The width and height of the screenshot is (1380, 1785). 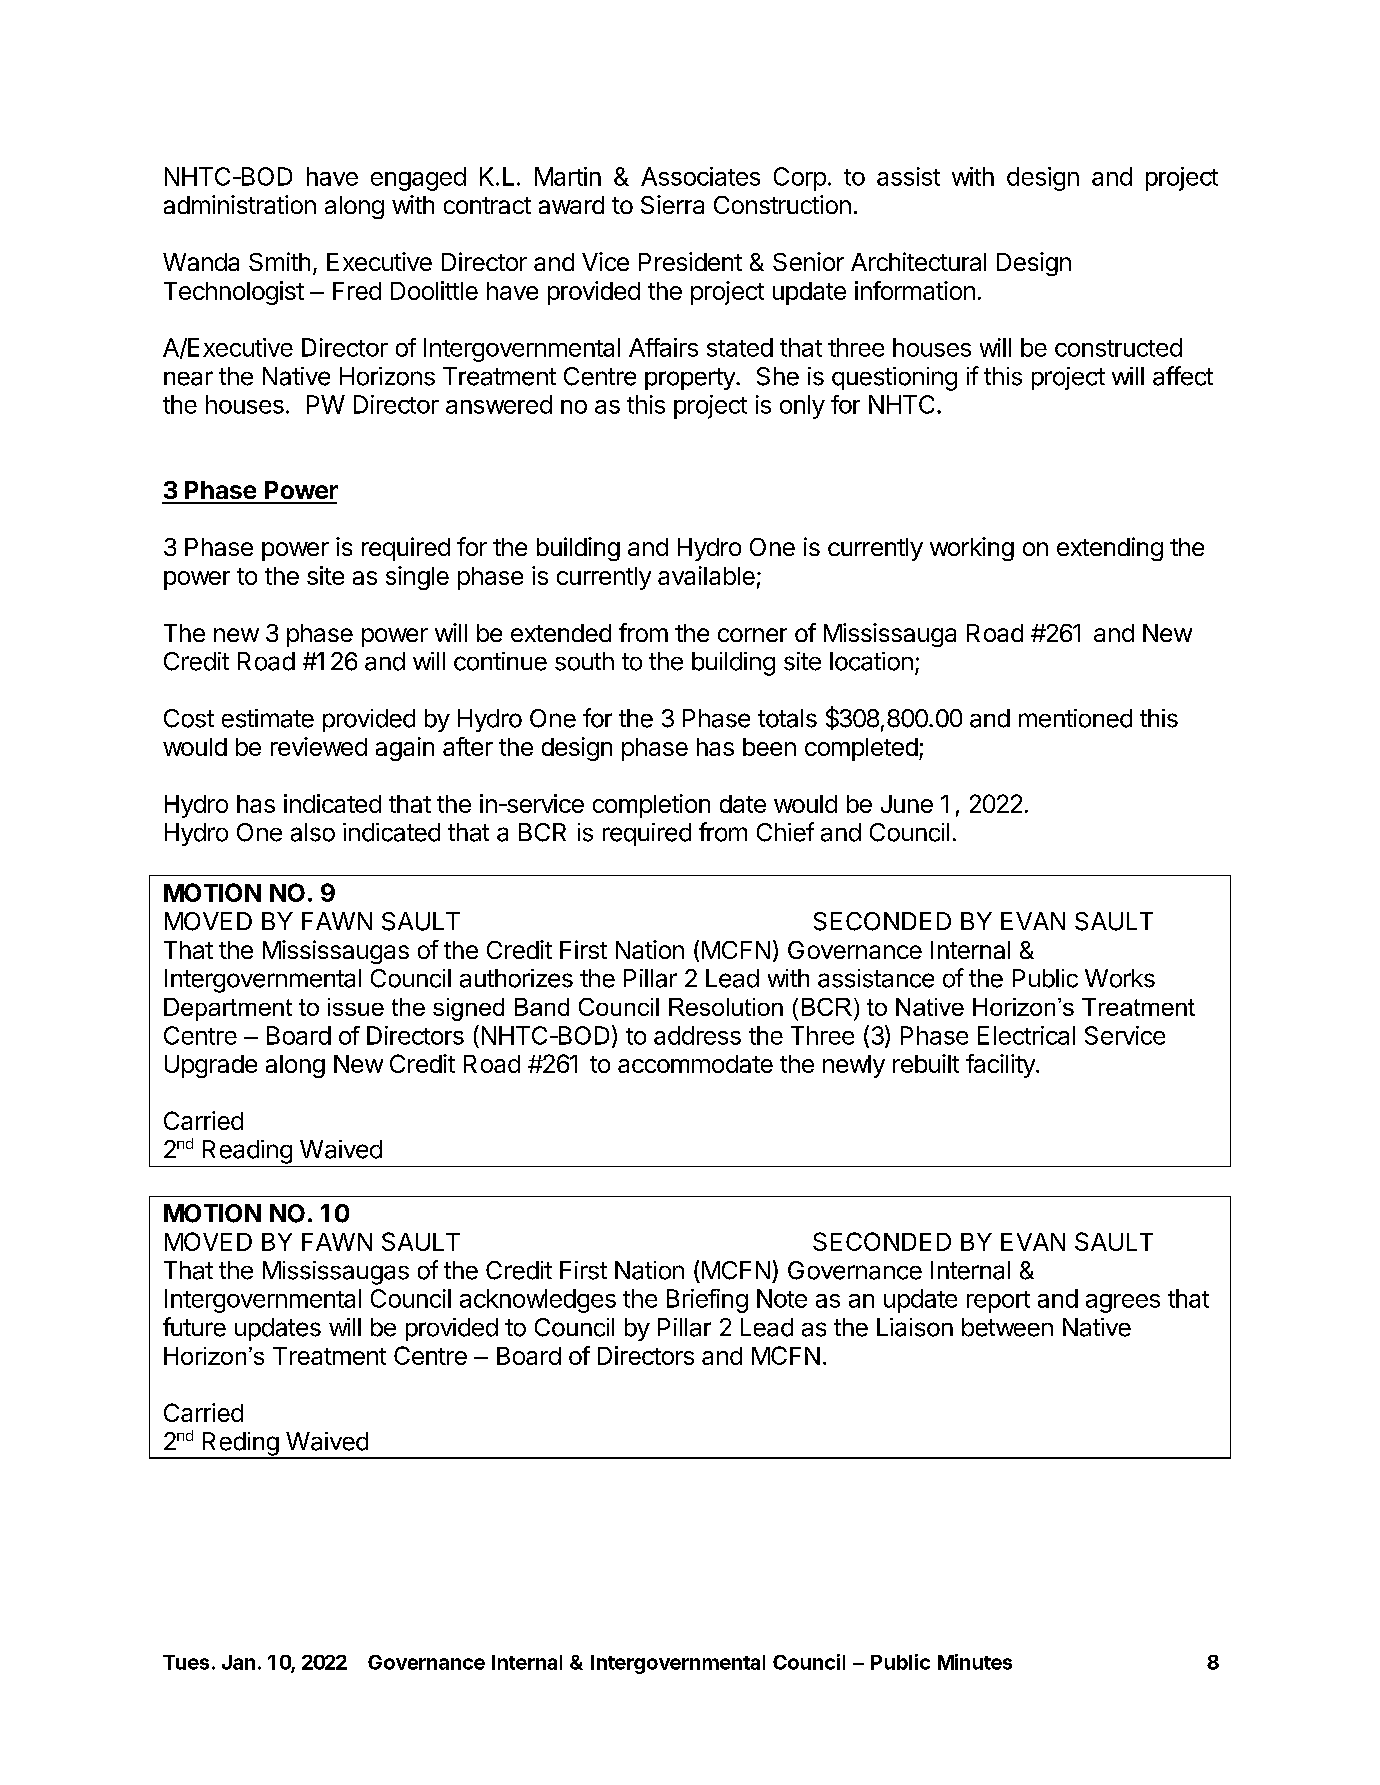 What do you see at coordinates (1110, 549) in the screenshot?
I see `extending` at bounding box center [1110, 549].
